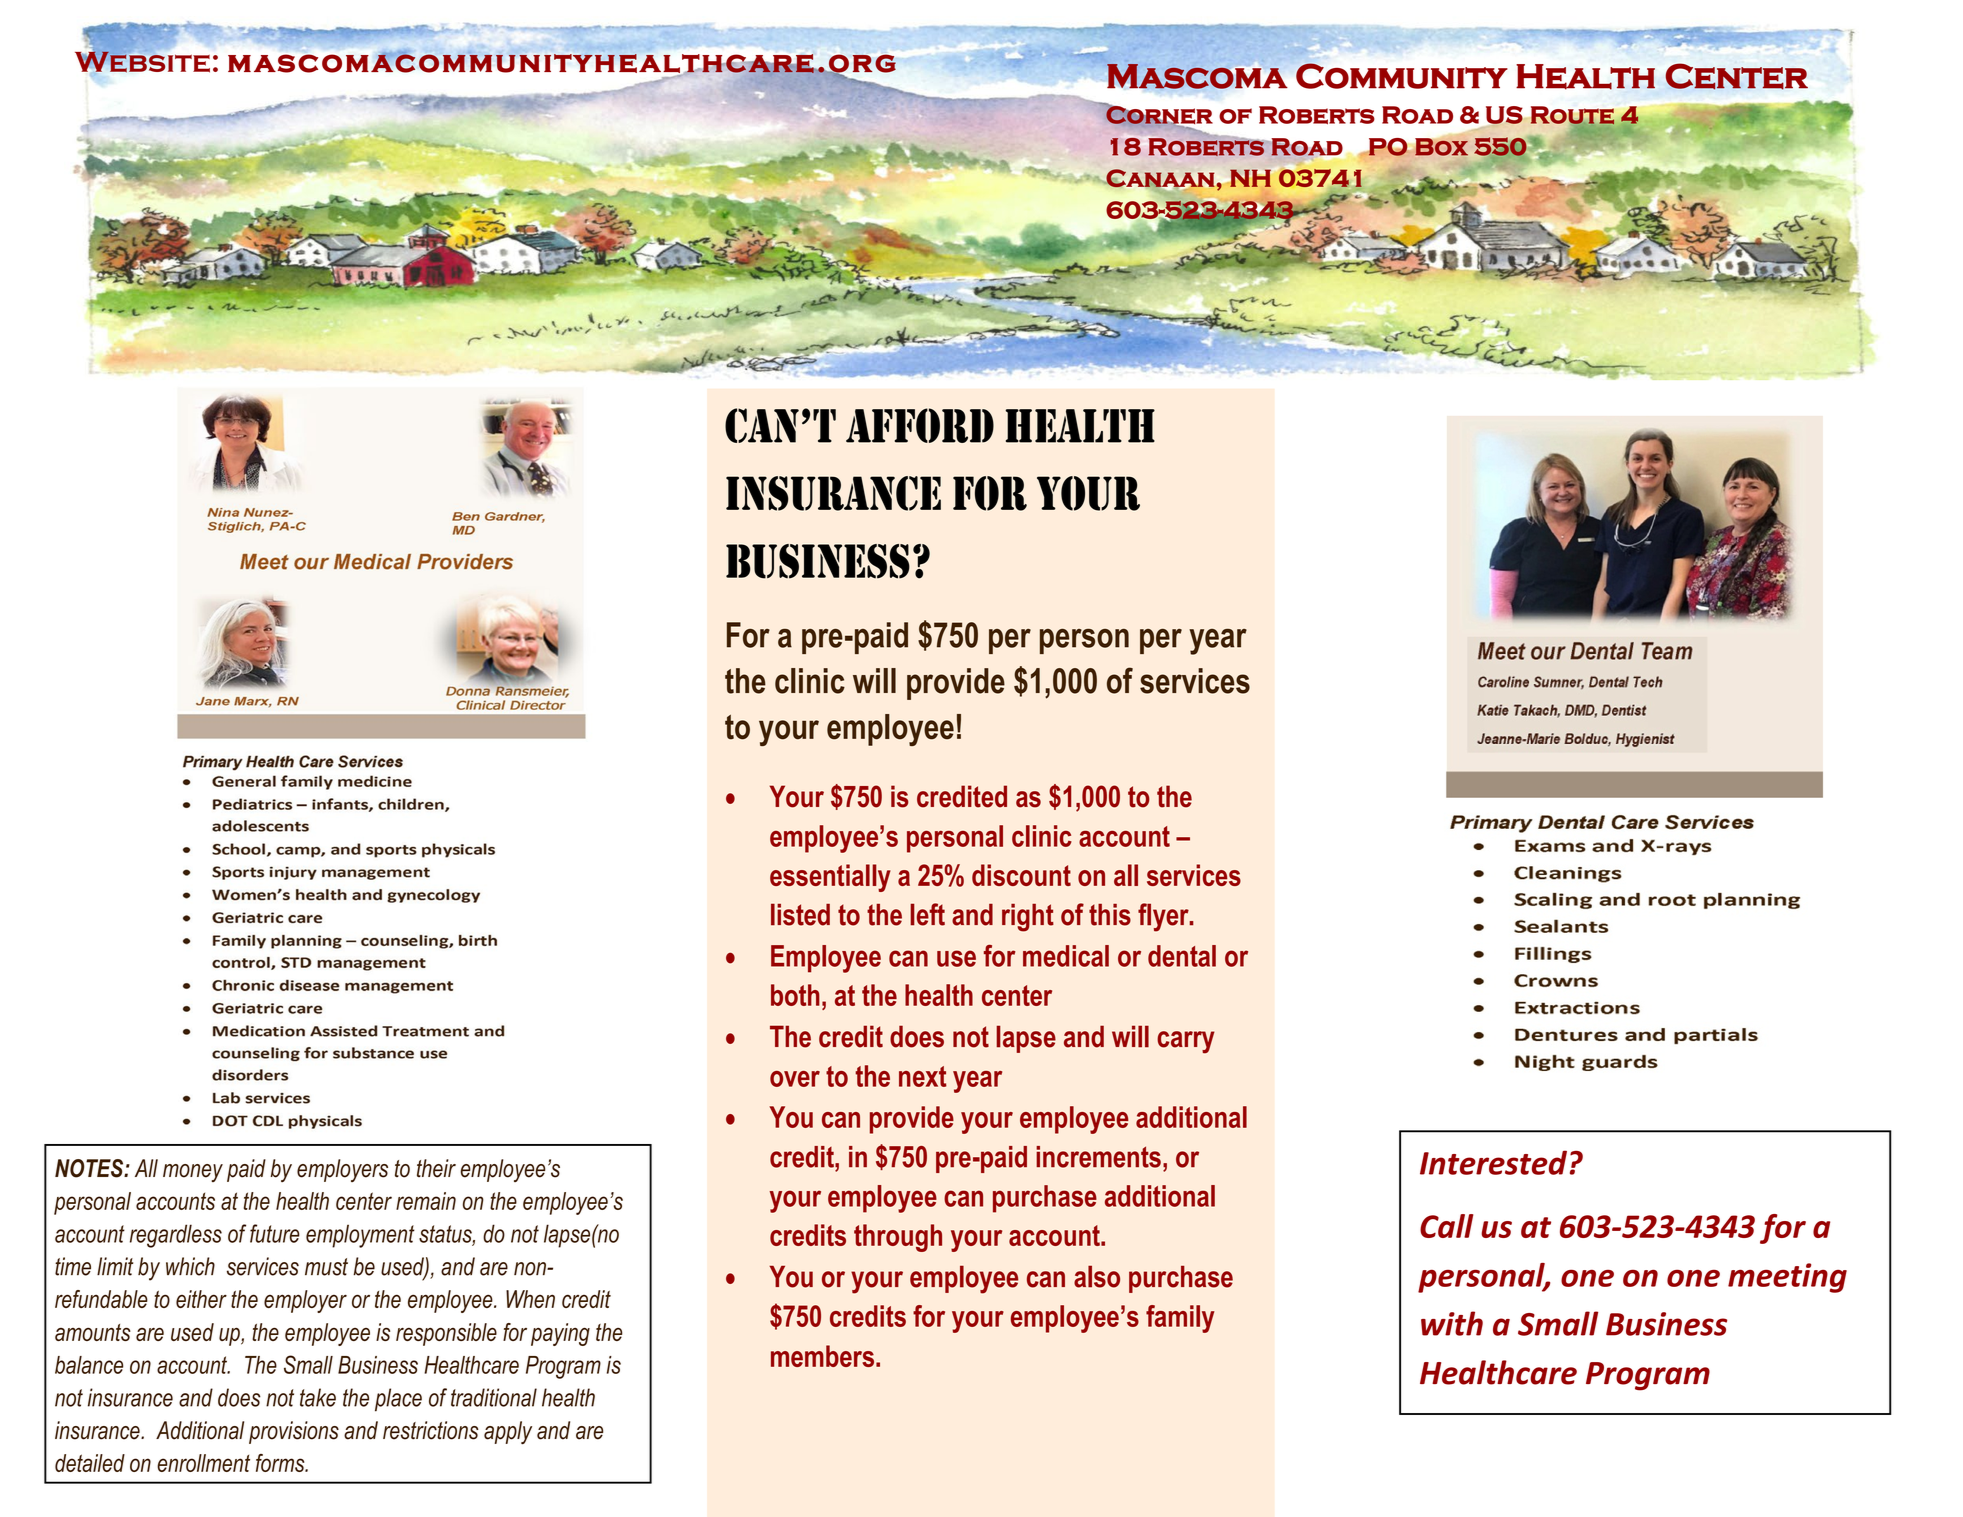 Image resolution: width=1963 pixels, height=1517 pixels. Describe the element at coordinates (920, 425) in the screenshot. I see `Afford` at that location.
